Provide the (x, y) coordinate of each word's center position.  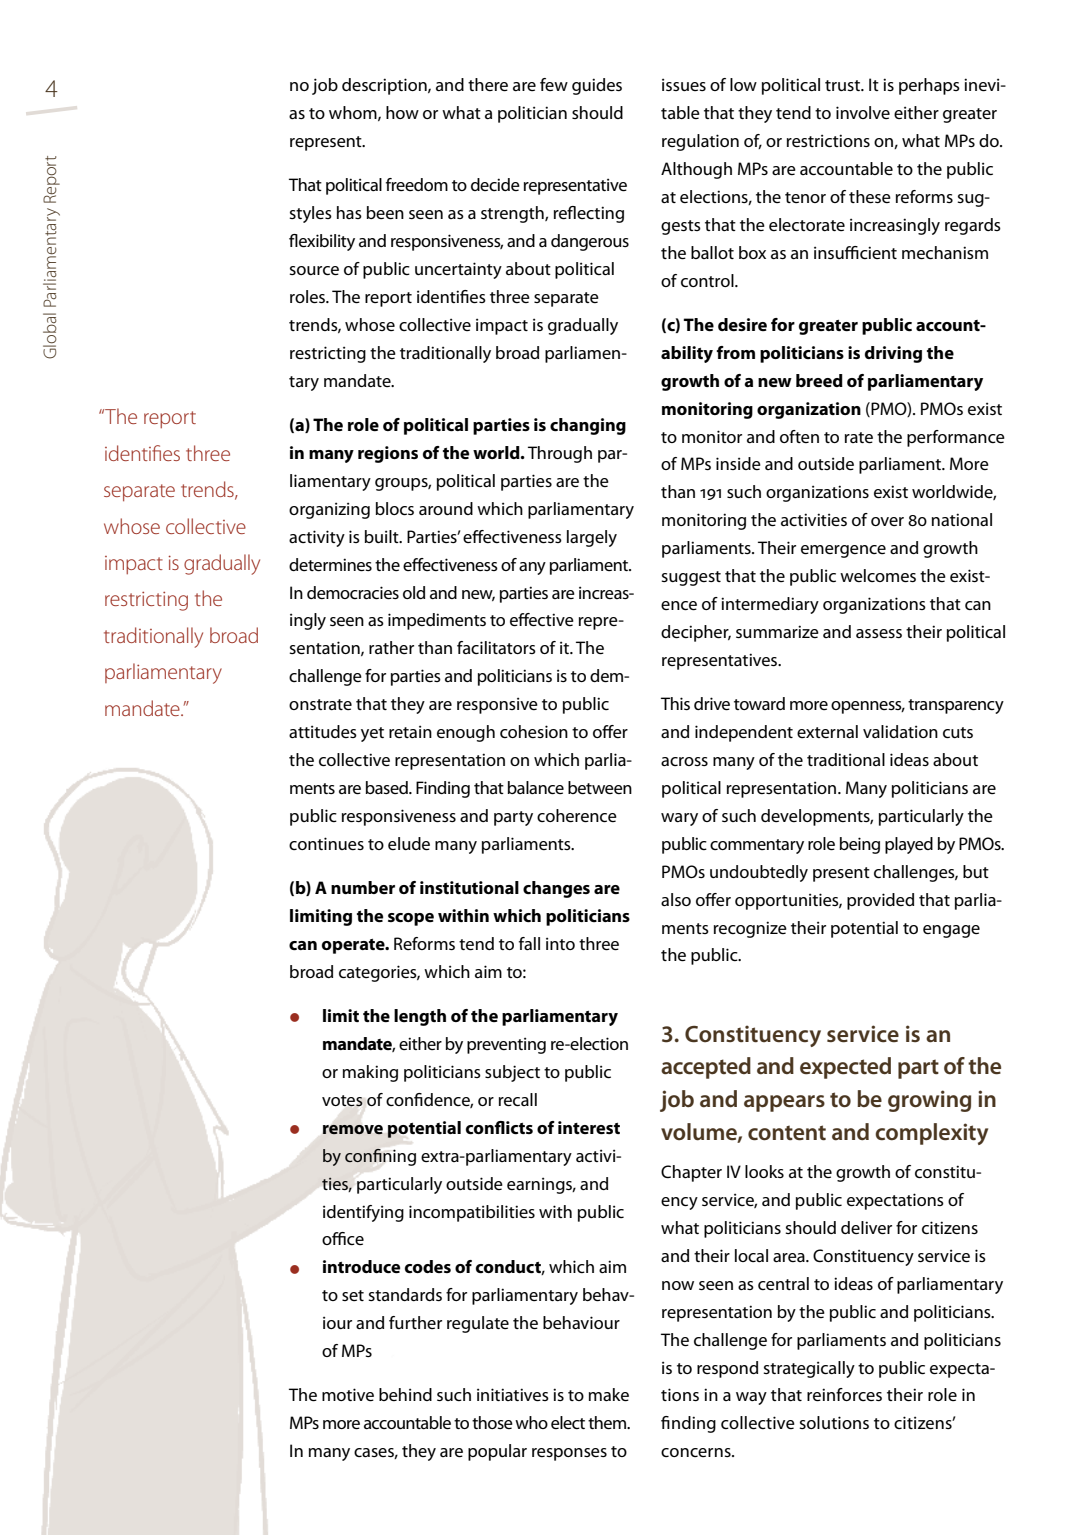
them (608, 1422)
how (402, 112)
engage (951, 931)
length (420, 1017)
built (383, 536)
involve (863, 112)
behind (405, 1394)
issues (684, 84)
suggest (691, 578)
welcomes (878, 575)
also (676, 899)
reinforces (844, 1394)
